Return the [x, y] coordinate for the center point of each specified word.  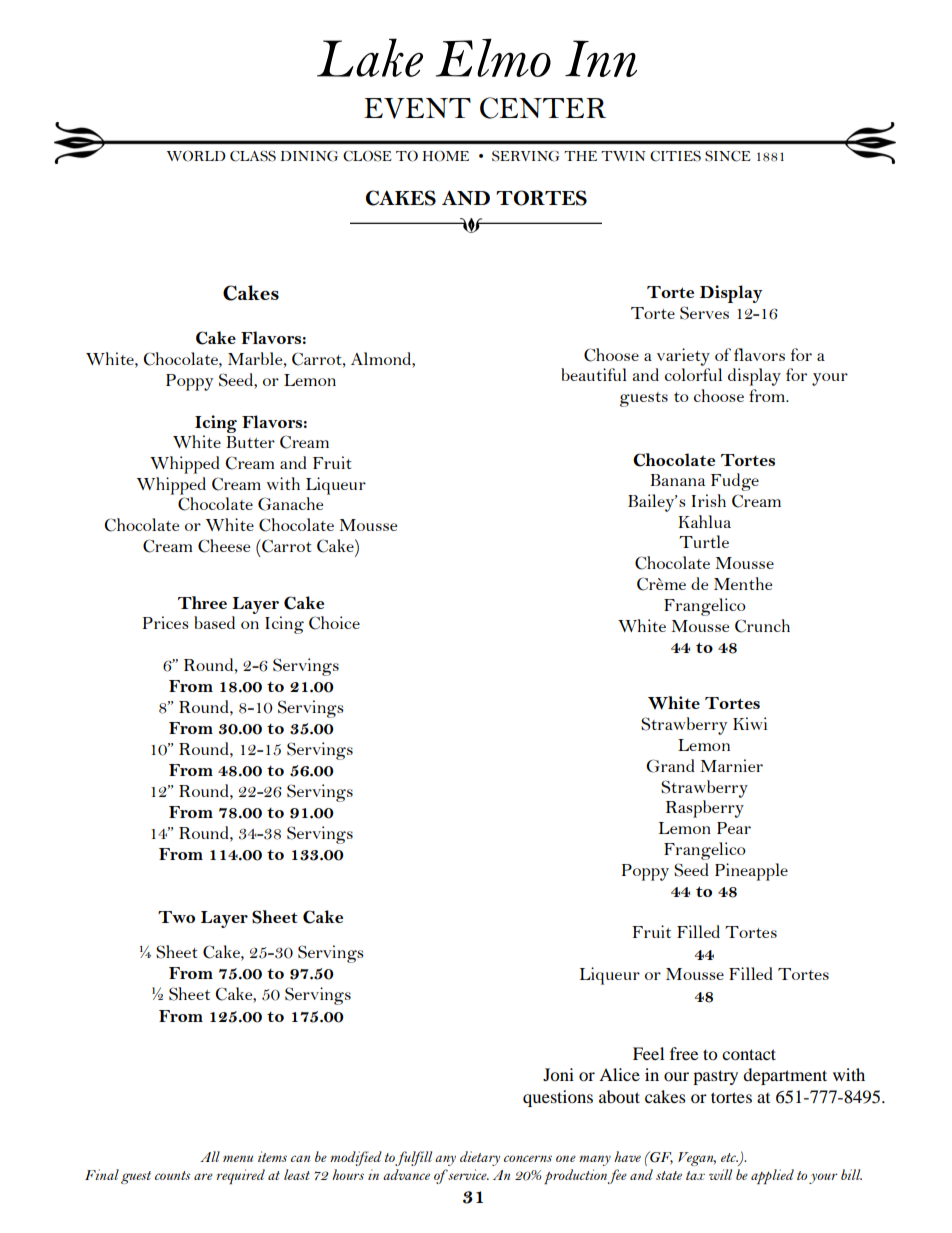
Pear [734, 828]
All [210, 1156]
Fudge [735, 482]
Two [176, 917]
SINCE [728, 156]
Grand [670, 766]
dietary [480, 1158]
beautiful [594, 374]
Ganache [290, 504]
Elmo [493, 57]
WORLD [196, 156]
